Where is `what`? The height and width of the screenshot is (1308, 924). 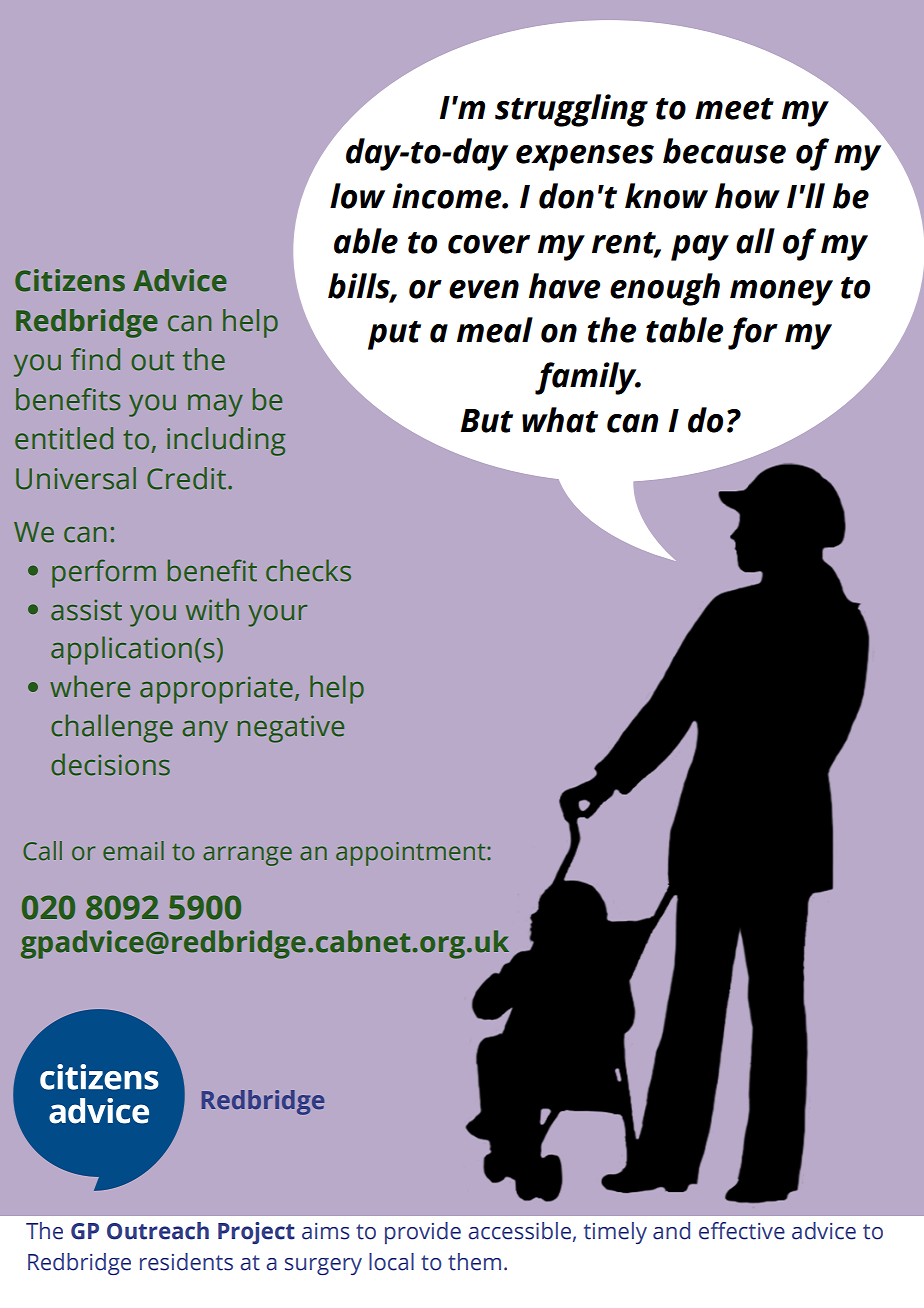 what is located at coordinates (560, 420).
